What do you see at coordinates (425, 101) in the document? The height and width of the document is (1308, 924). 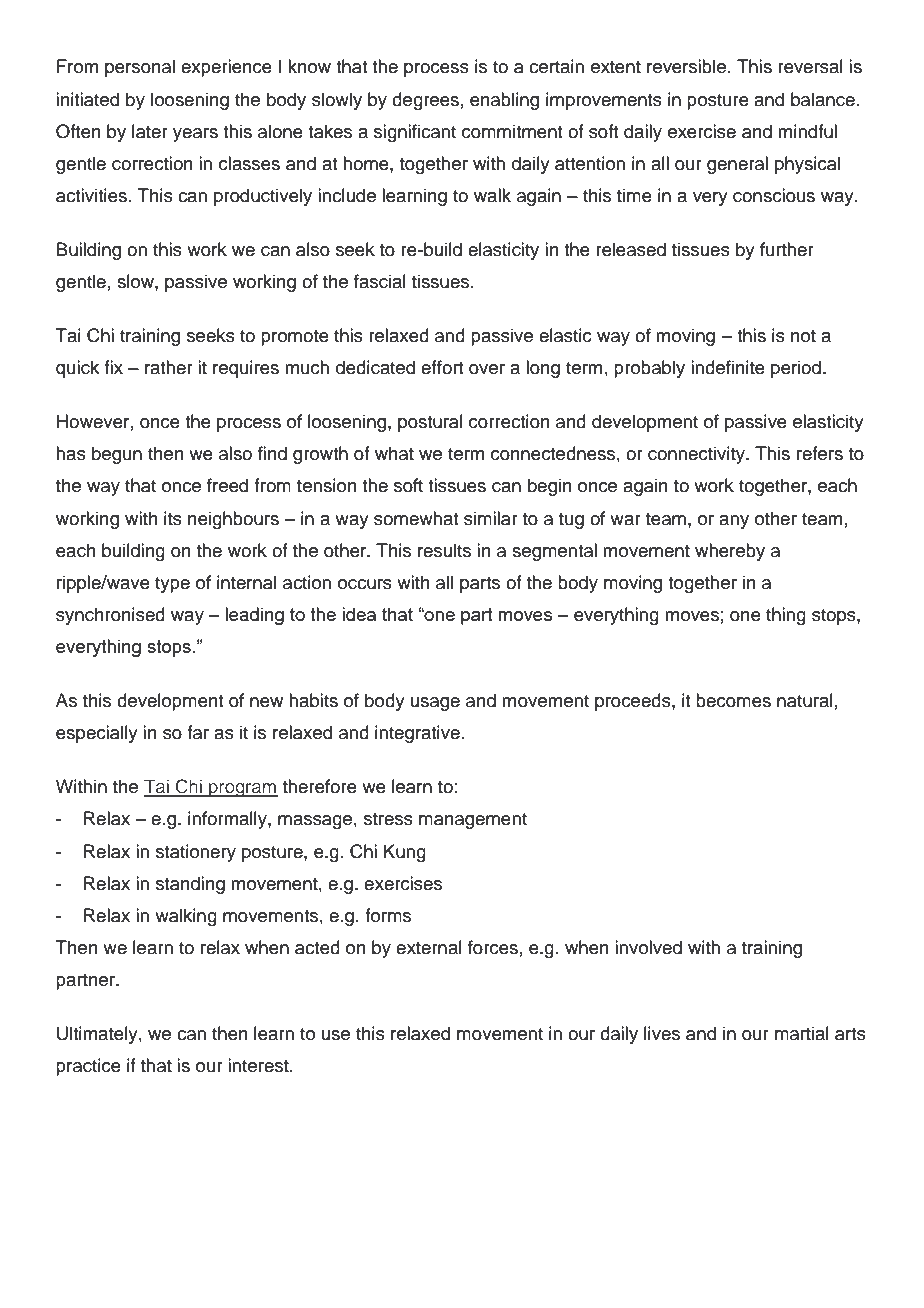 I see `degrees` at bounding box center [425, 101].
